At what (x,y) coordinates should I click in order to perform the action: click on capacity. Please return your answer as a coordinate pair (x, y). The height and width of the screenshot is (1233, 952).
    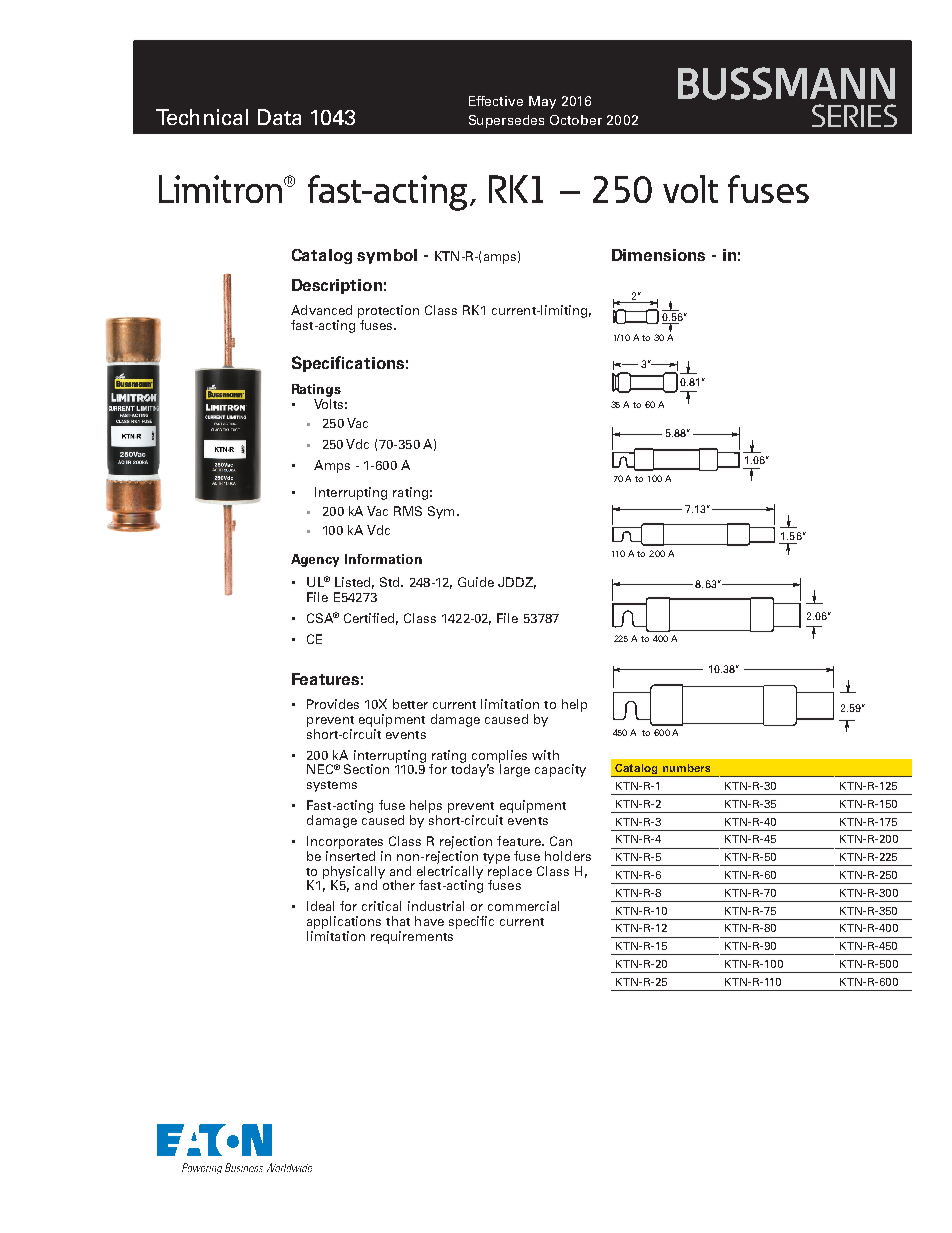
    Looking at the image, I should click on (560, 770).
